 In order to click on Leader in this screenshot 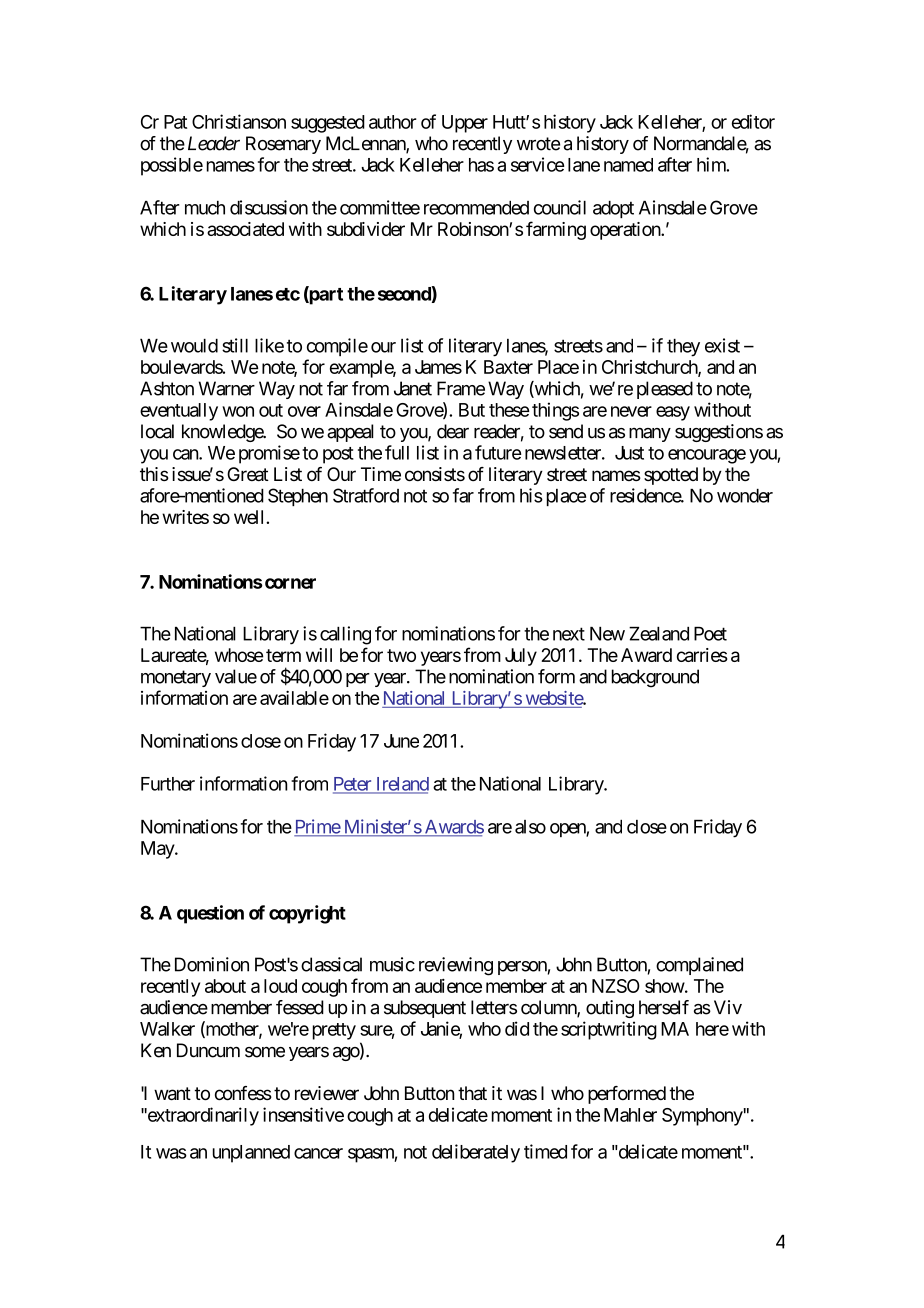, I will do `click(214, 143)`.
